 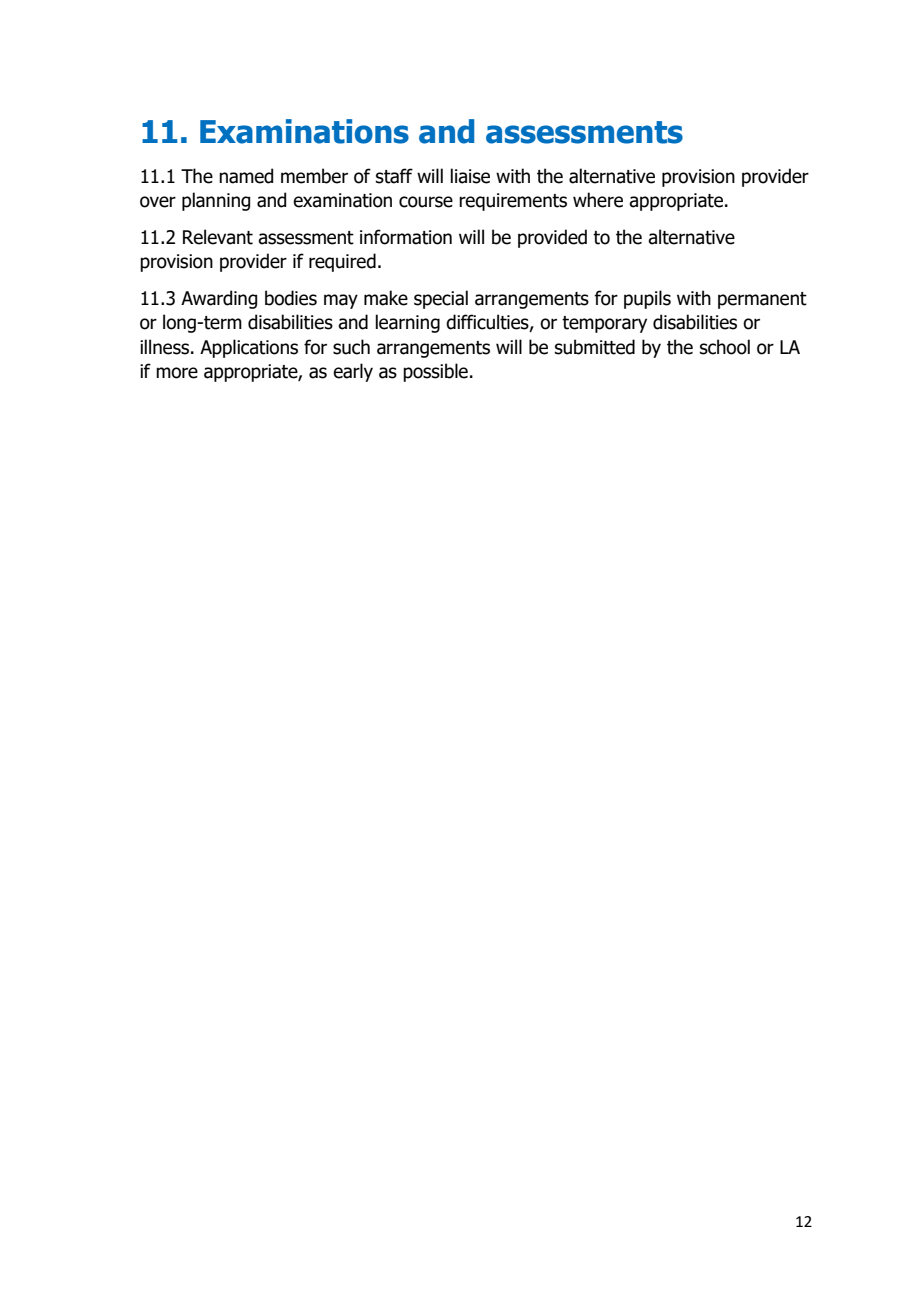 What do you see at coordinates (604, 324) in the screenshot?
I see `temporary` at bounding box center [604, 324].
